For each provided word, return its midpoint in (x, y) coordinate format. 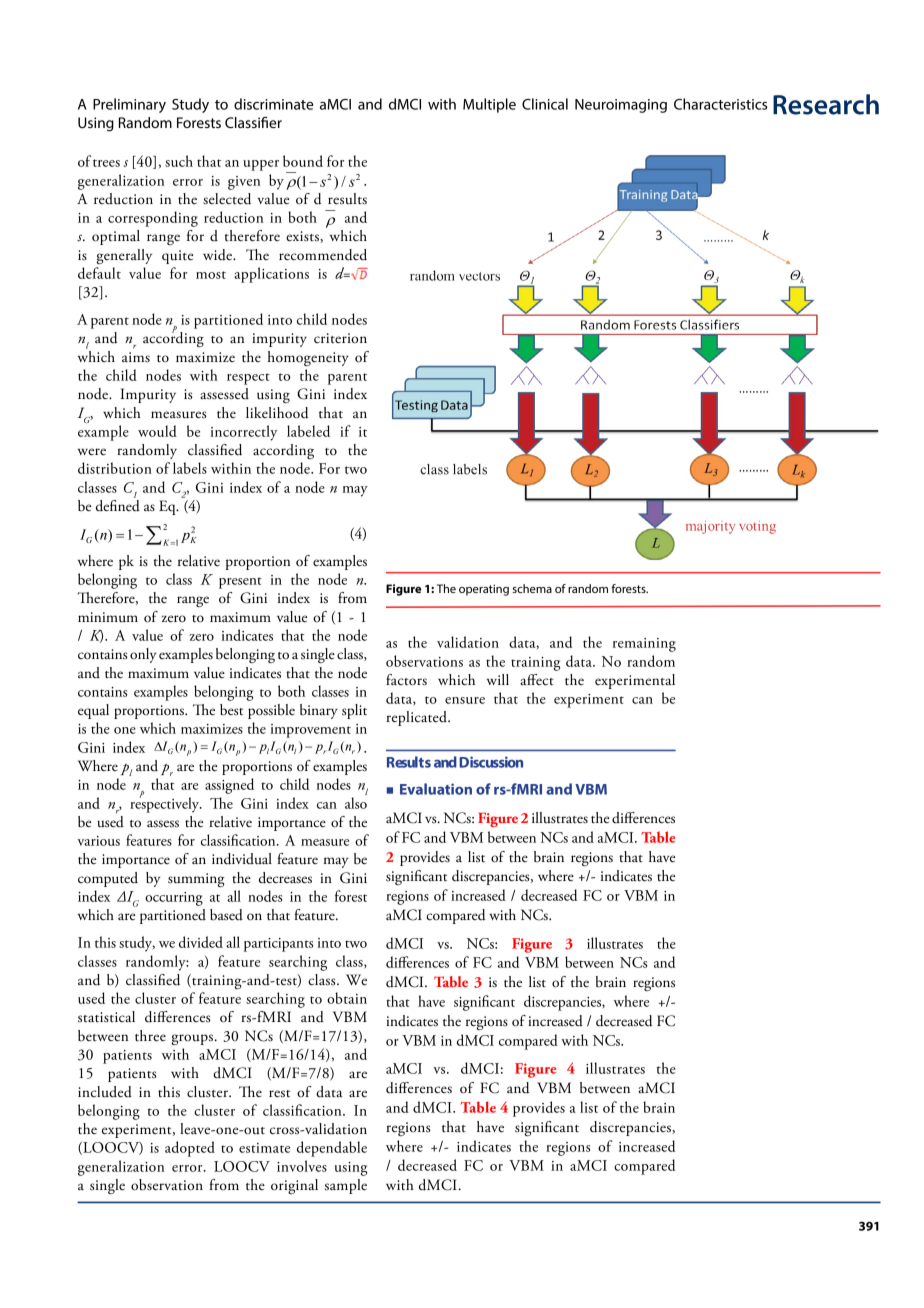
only (143, 655)
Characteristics (720, 104)
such (179, 161)
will (498, 679)
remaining (644, 645)
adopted (190, 1149)
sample (346, 1186)
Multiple (489, 105)
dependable (332, 1149)
